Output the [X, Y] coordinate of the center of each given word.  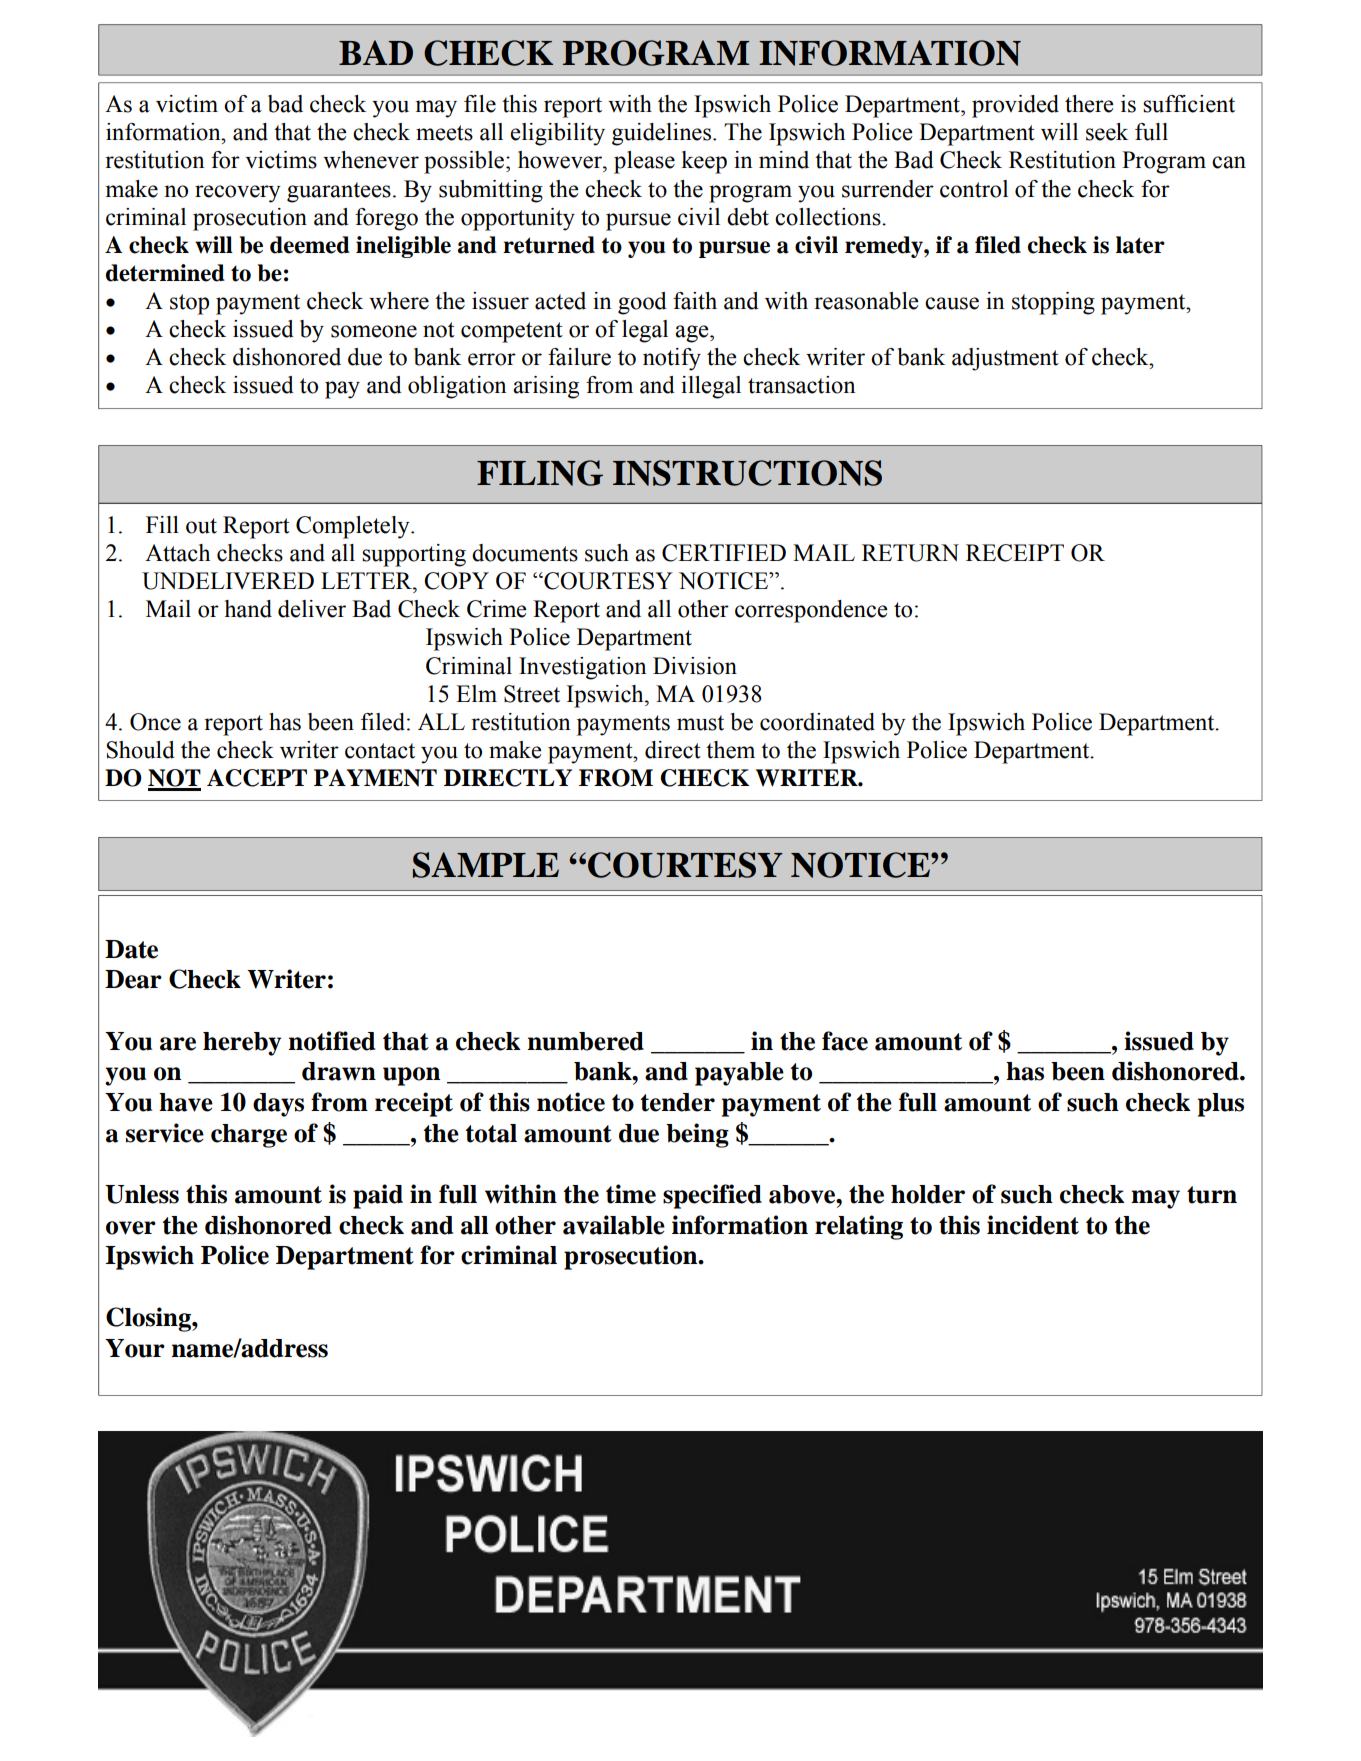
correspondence [811, 611]
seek [1107, 132]
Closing [149, 1319]
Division [695, 666]
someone [374, 331]
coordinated [817, 722]
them [730, 750]
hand [248, 609]
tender [677, 1102]
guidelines [663, 134]
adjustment [1005, 359]
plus [1221, 1105]
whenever [371, 160]
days [278, 1105]
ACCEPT [257, 778]
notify [672, 359]
